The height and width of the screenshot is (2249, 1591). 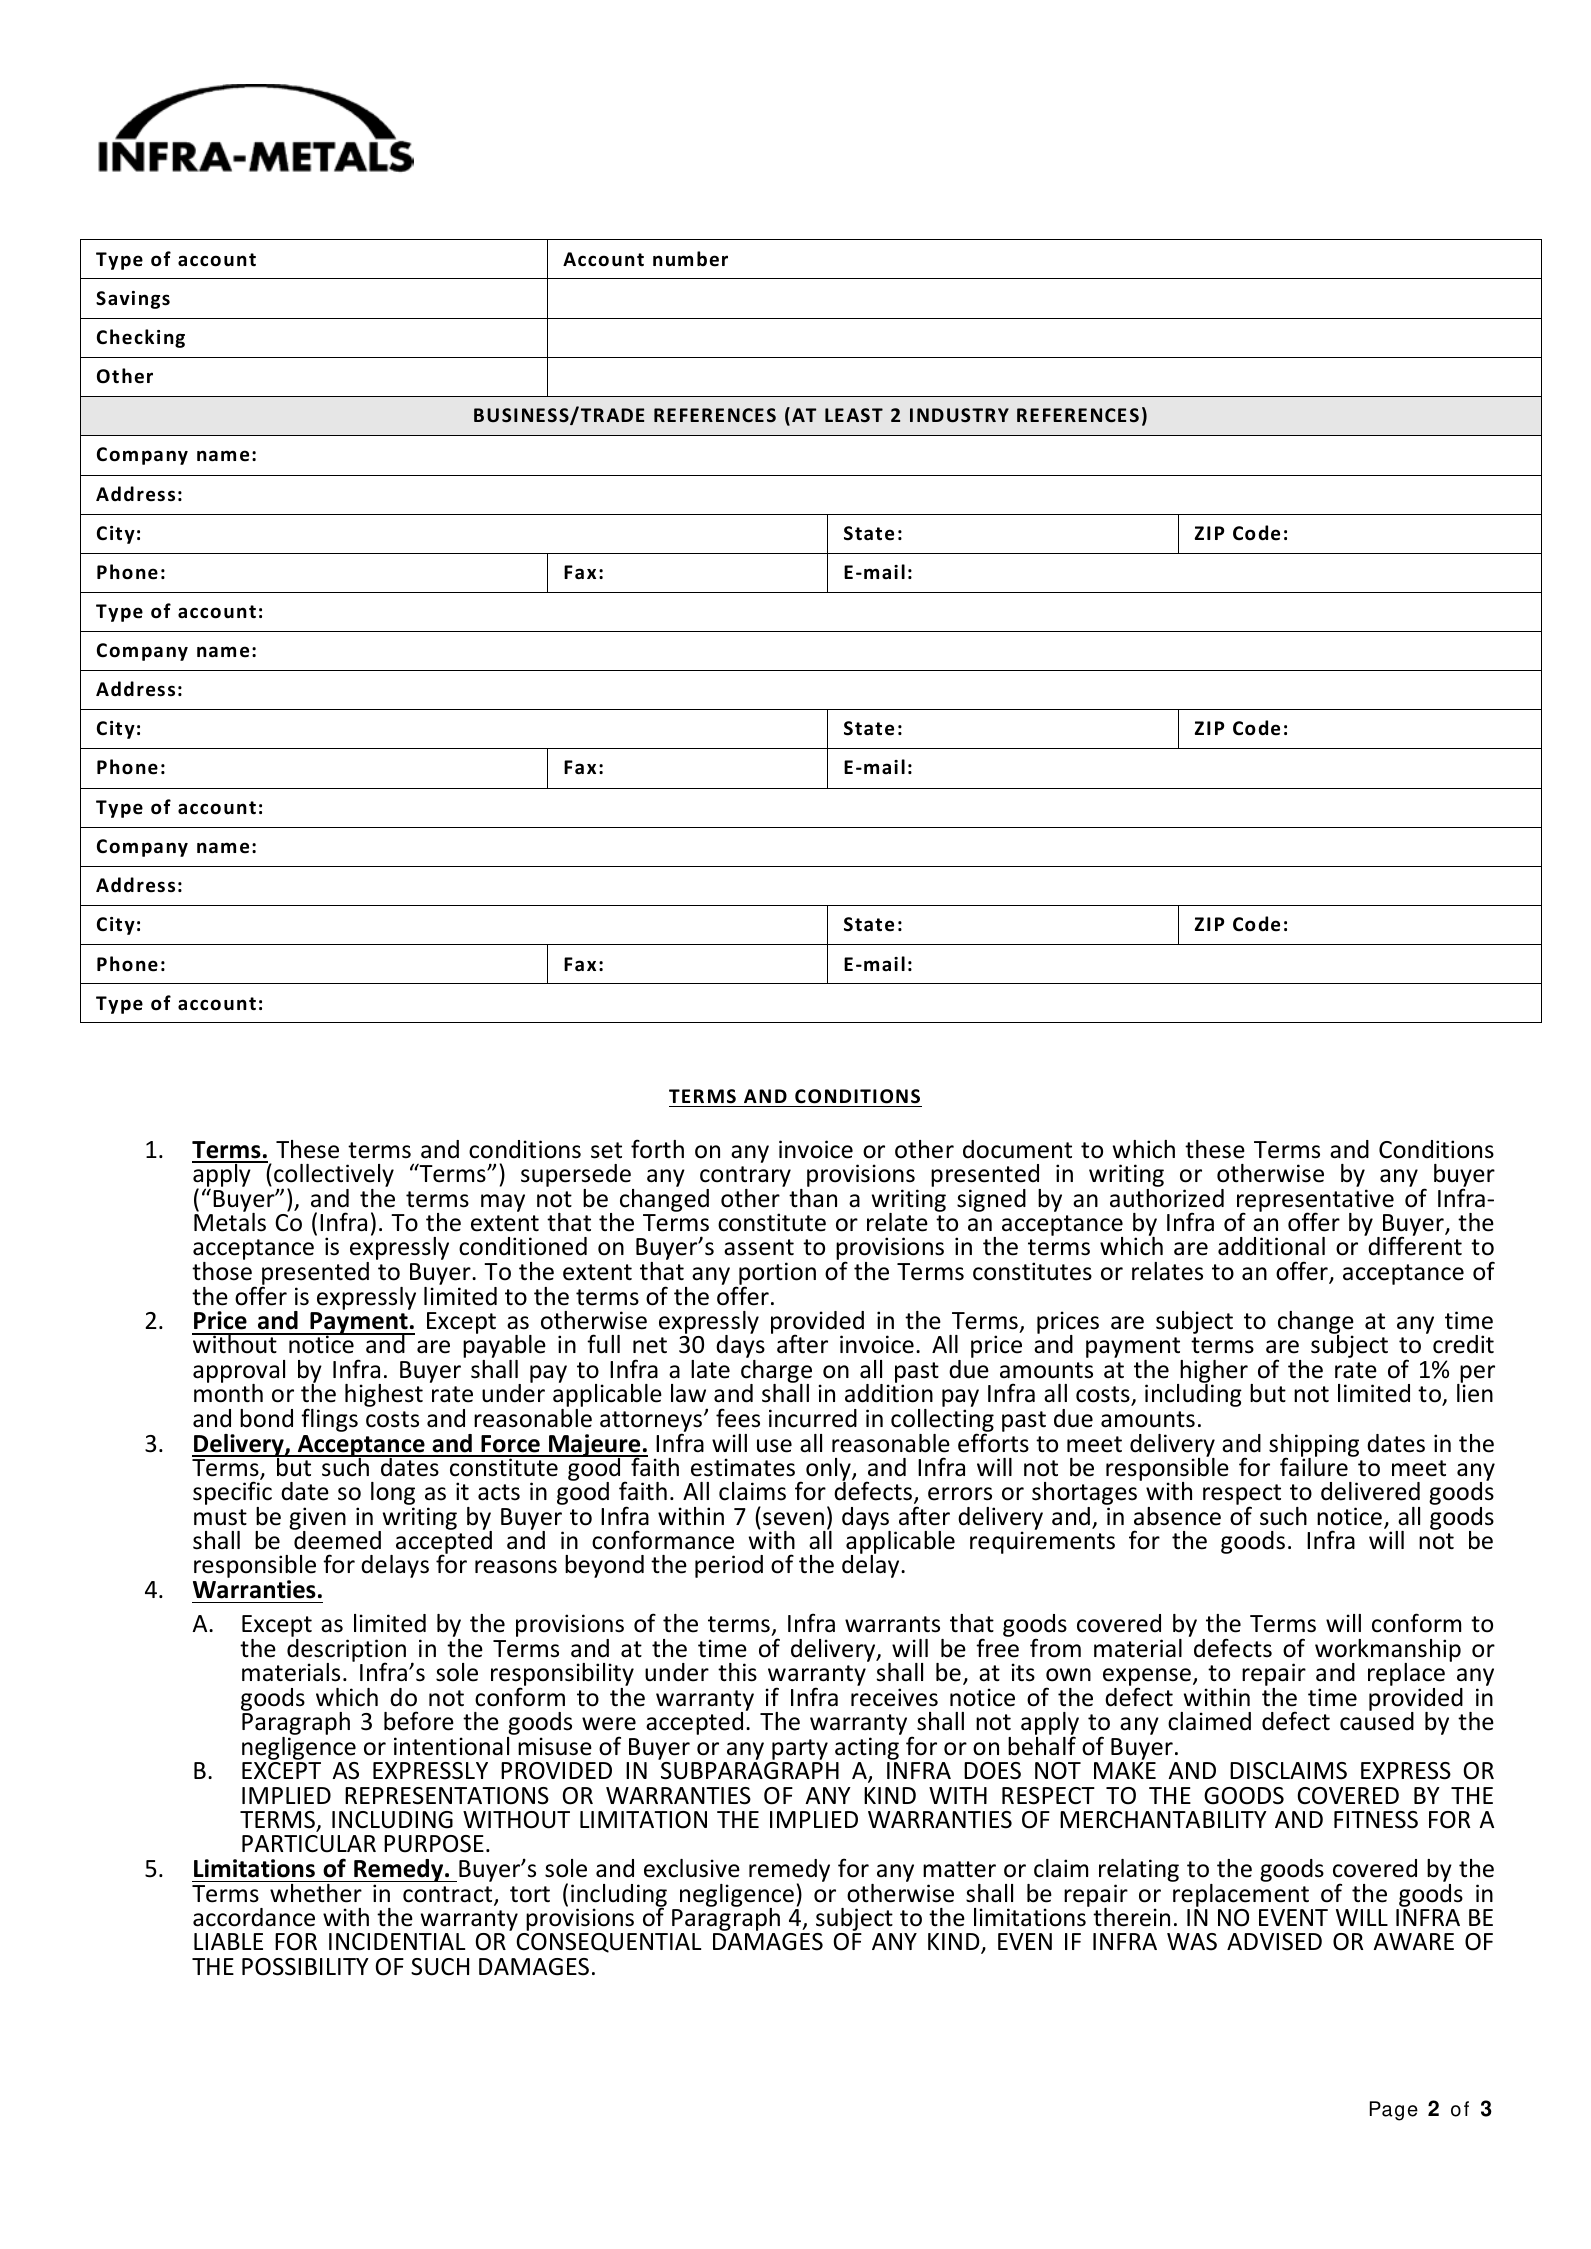 What do you see at coordinates (1315, 1202) in the screenshot?
I see `representative` at bounding box center [1315, 1202].
